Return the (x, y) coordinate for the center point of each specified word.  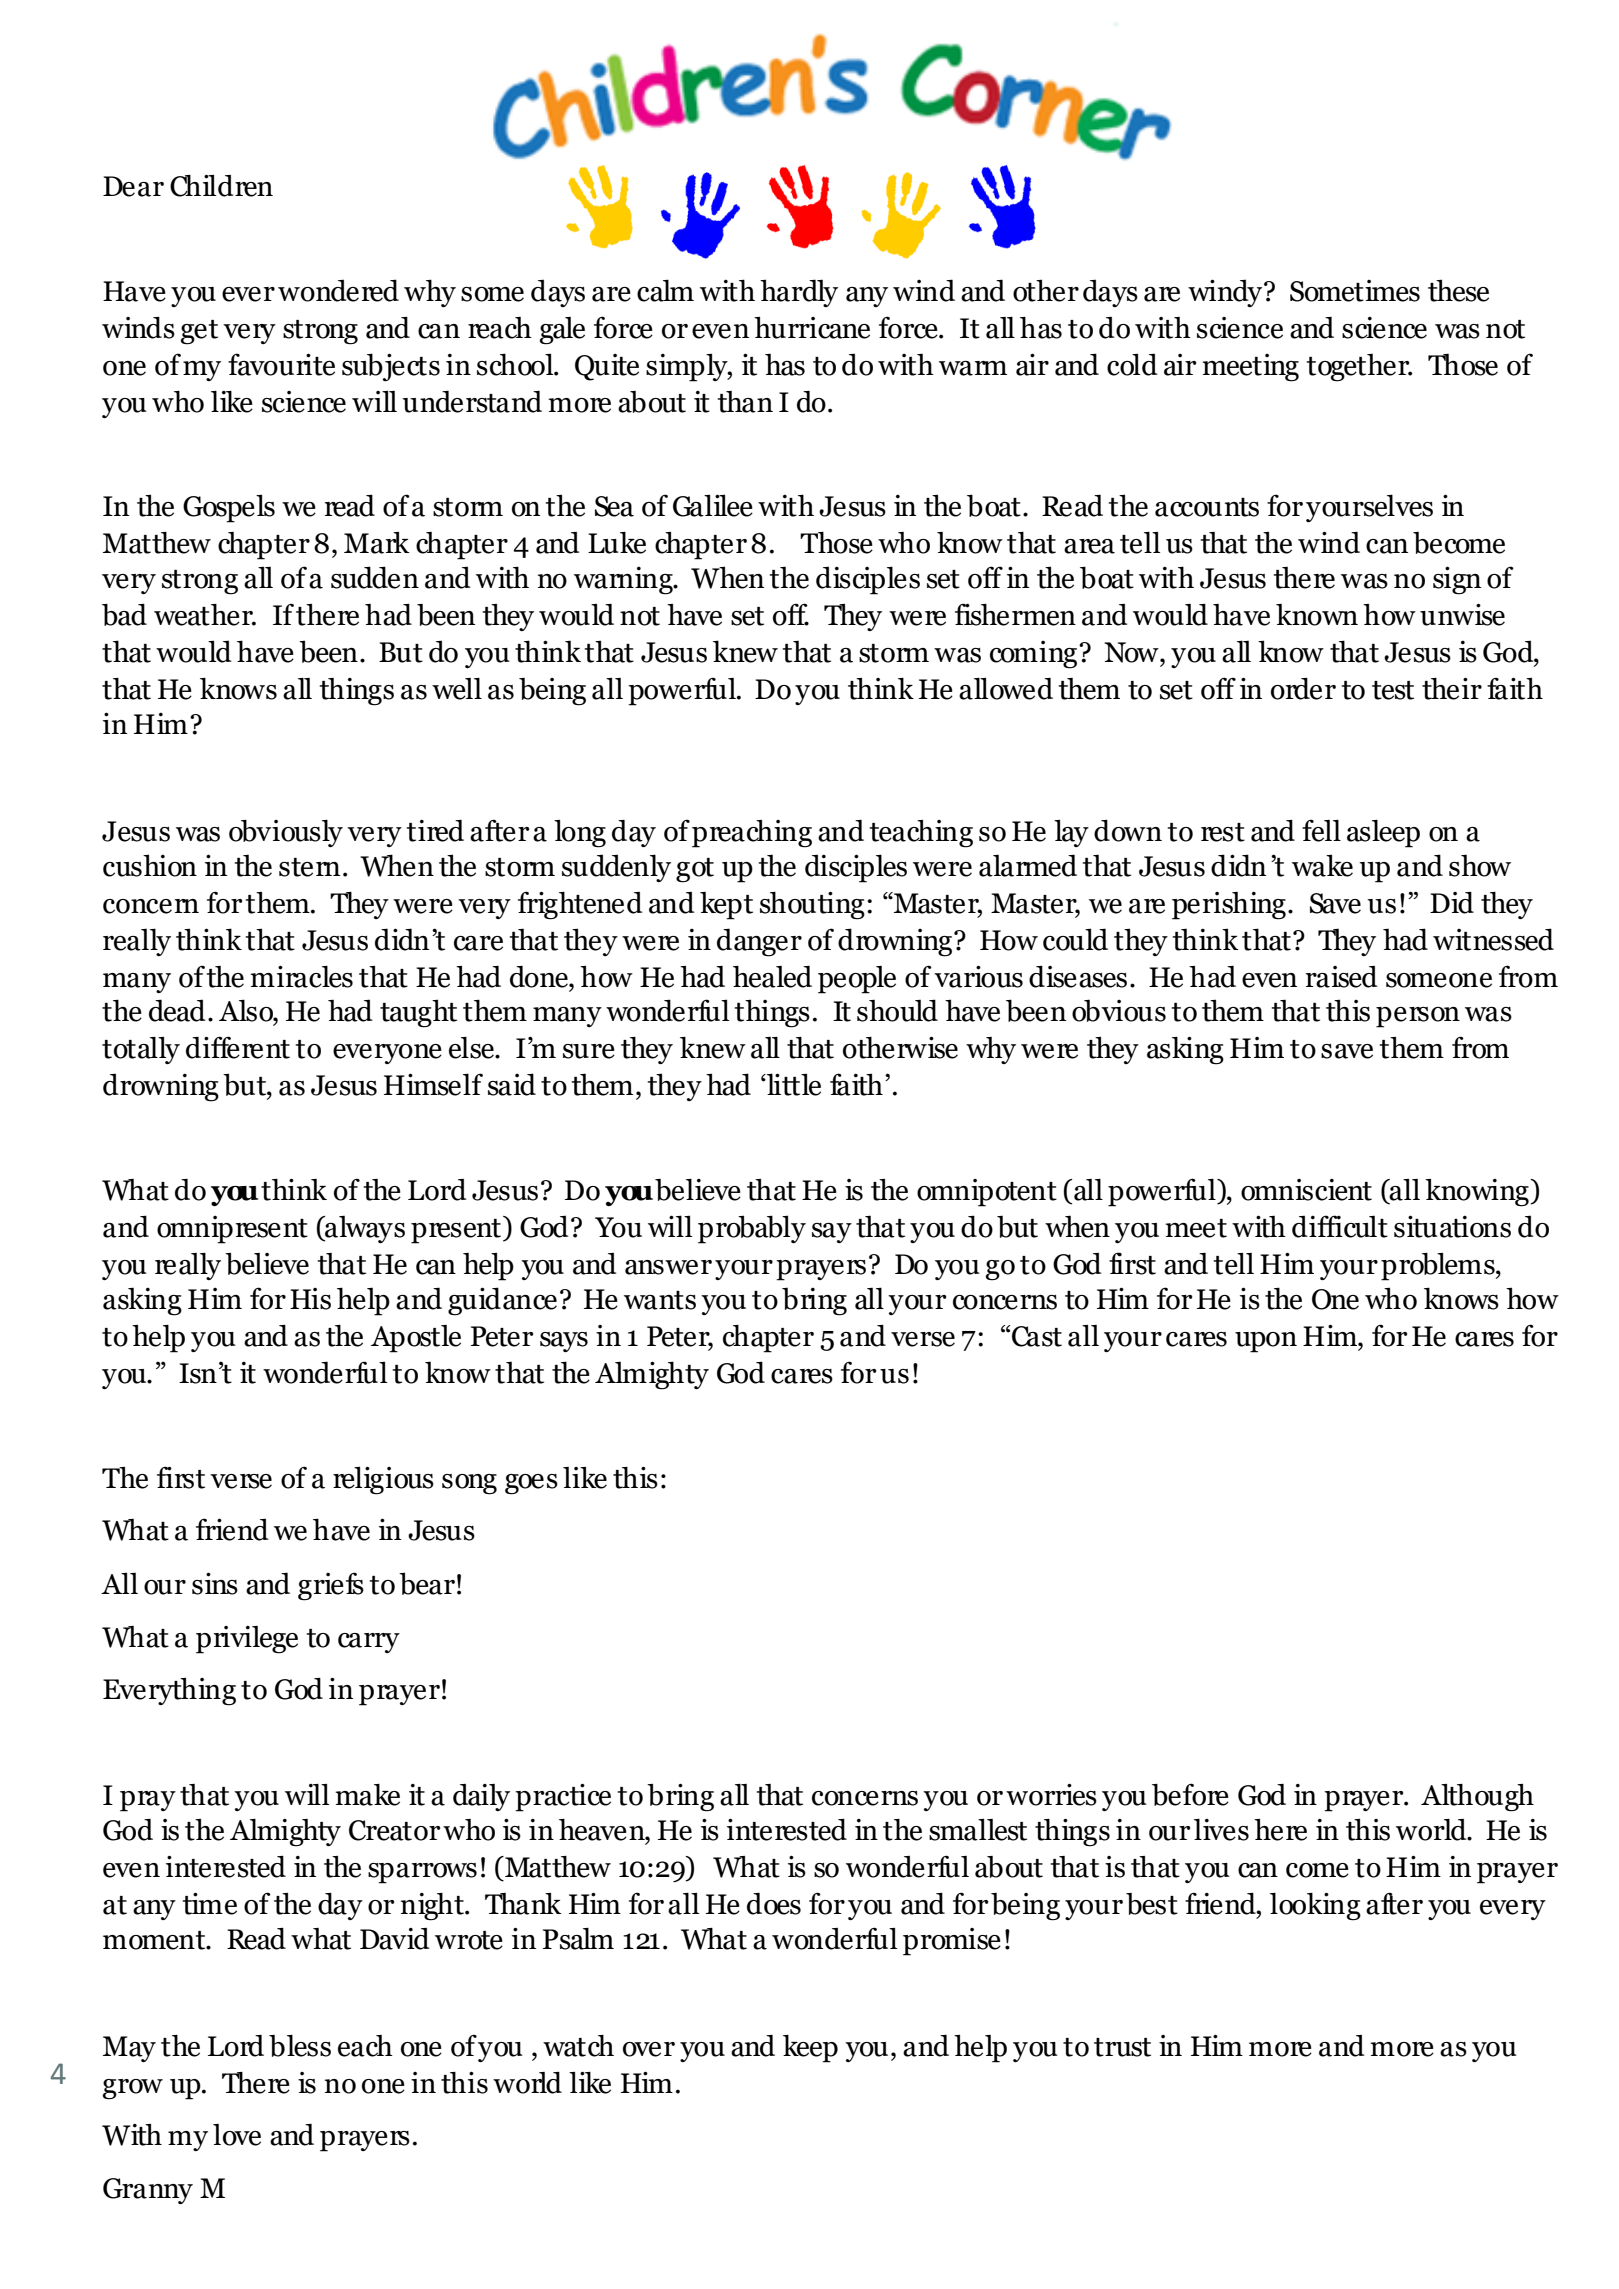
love (237, 2135)
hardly (799, 293)
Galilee (713, 505)
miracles (301, 977)
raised (1341, 977)
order (1303, 689)
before (1190, 1794)
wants (660, 1300)
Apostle (416, 1339)
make (367, 1795)
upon (1266, 1342)
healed (772, 977)
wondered (338, 290)
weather (204, 615)
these (1458, 290)
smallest (978, 1830)
